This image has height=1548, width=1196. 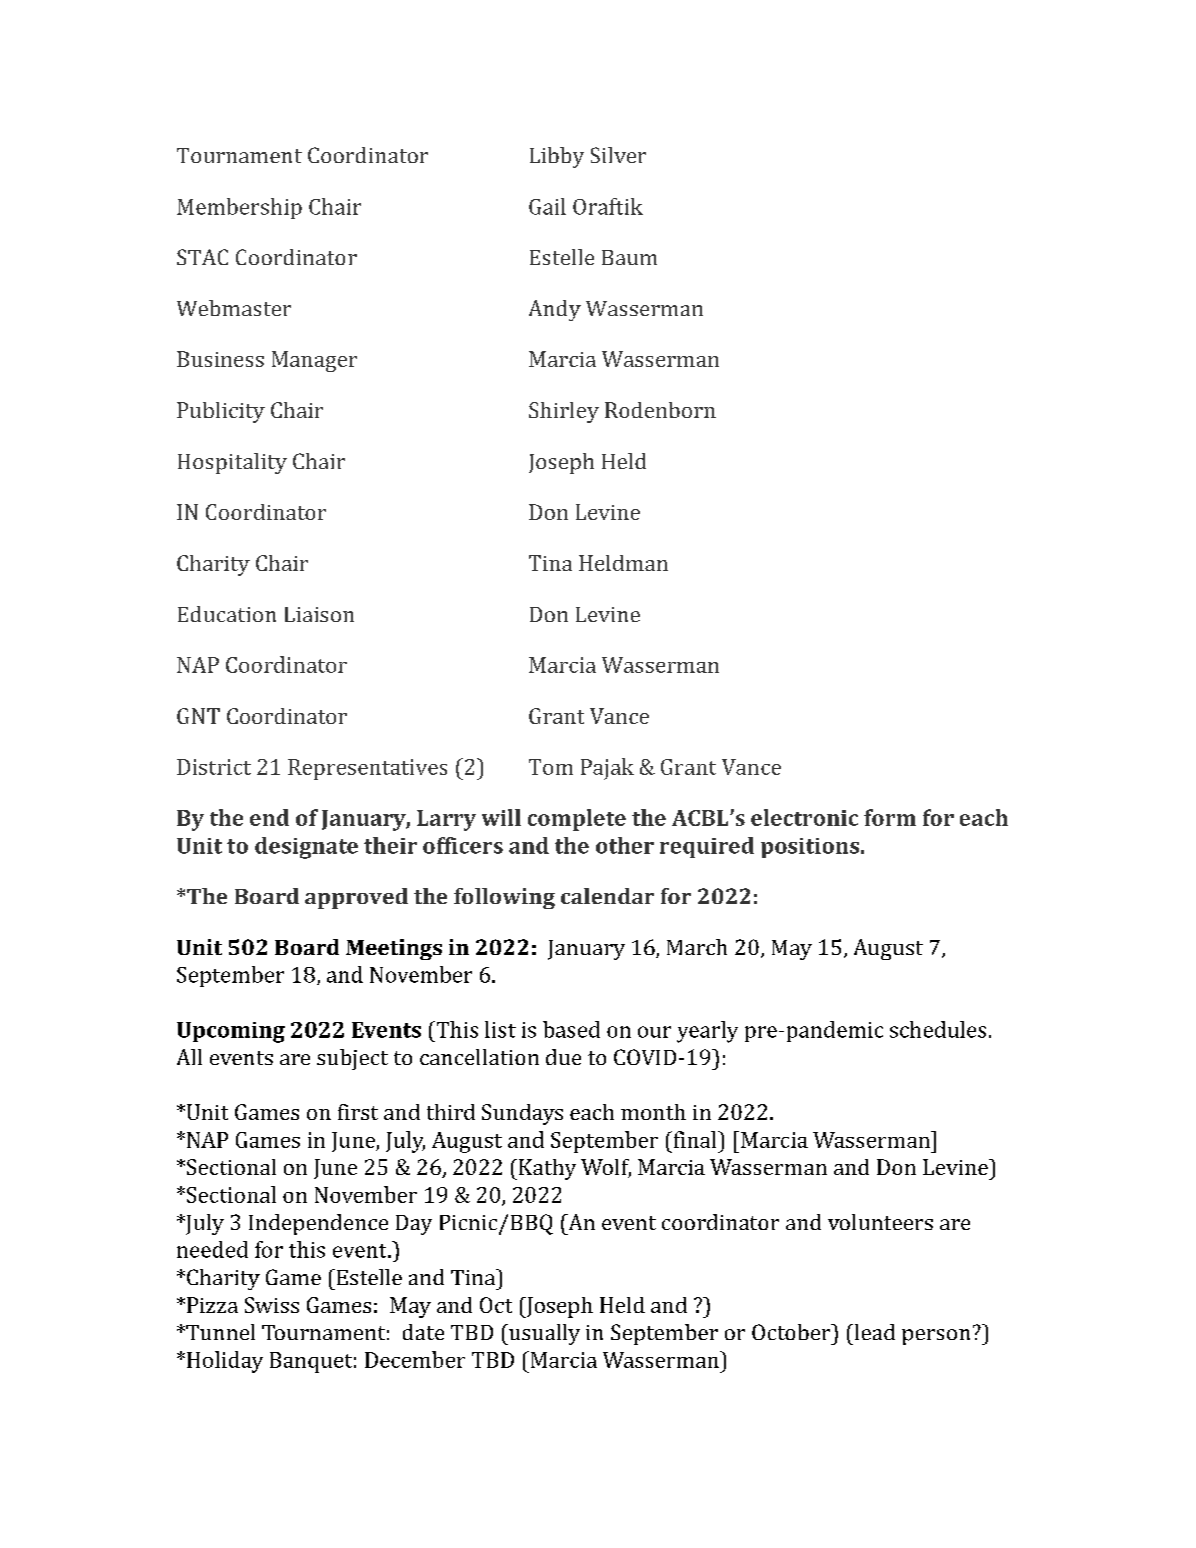 I want to click on following, so click(x=504, y=898).
